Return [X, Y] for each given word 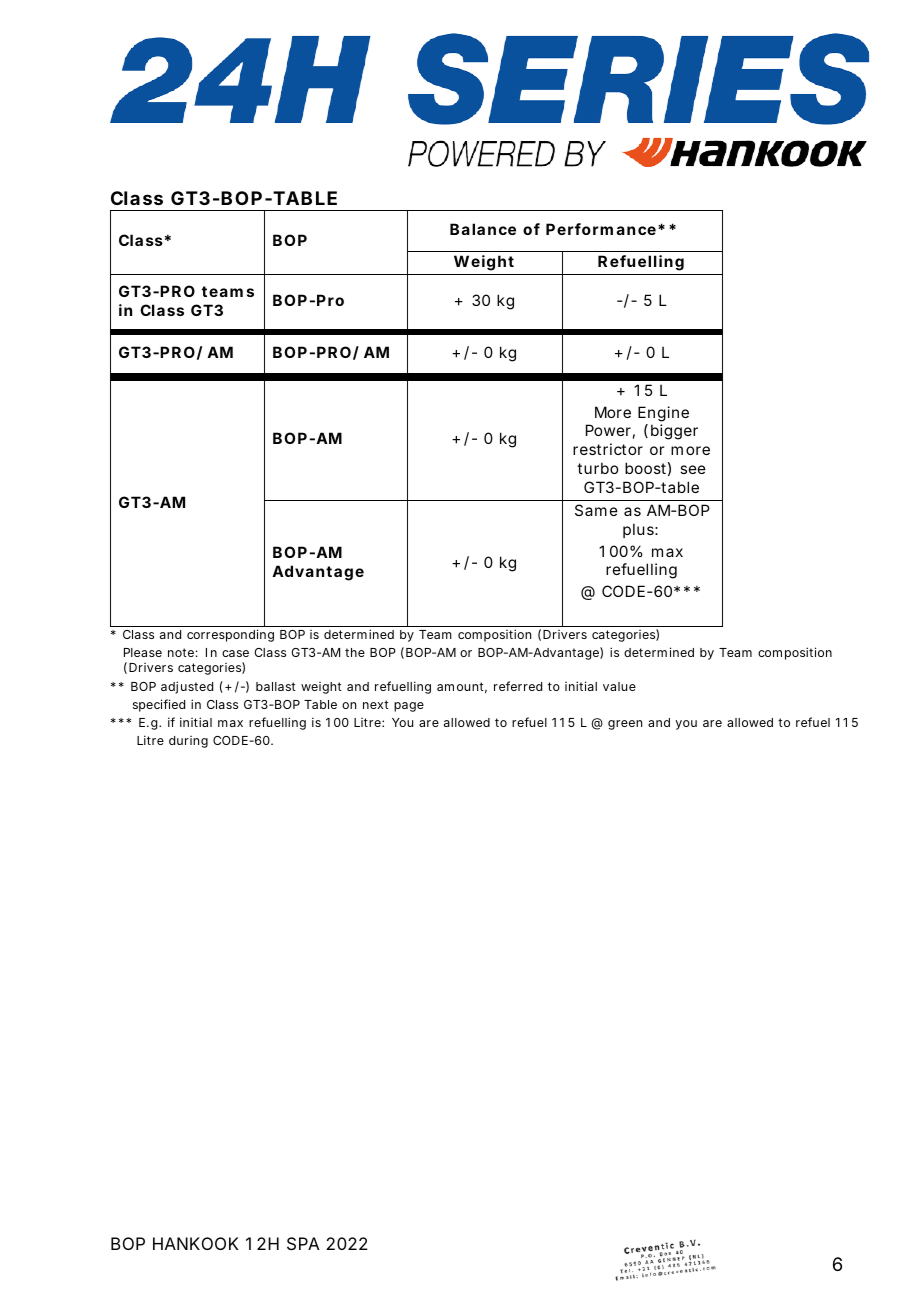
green [625, 725]
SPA [303, 1243]
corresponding [230, 635]
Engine [663, 414]
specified [159, 705]
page [409, 707]
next [376, 704]
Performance [601, 229]
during [188, 742]
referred [518, 686]
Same [596, 510]
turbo [597, 468]
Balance [483, 229]
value [619, 686]
